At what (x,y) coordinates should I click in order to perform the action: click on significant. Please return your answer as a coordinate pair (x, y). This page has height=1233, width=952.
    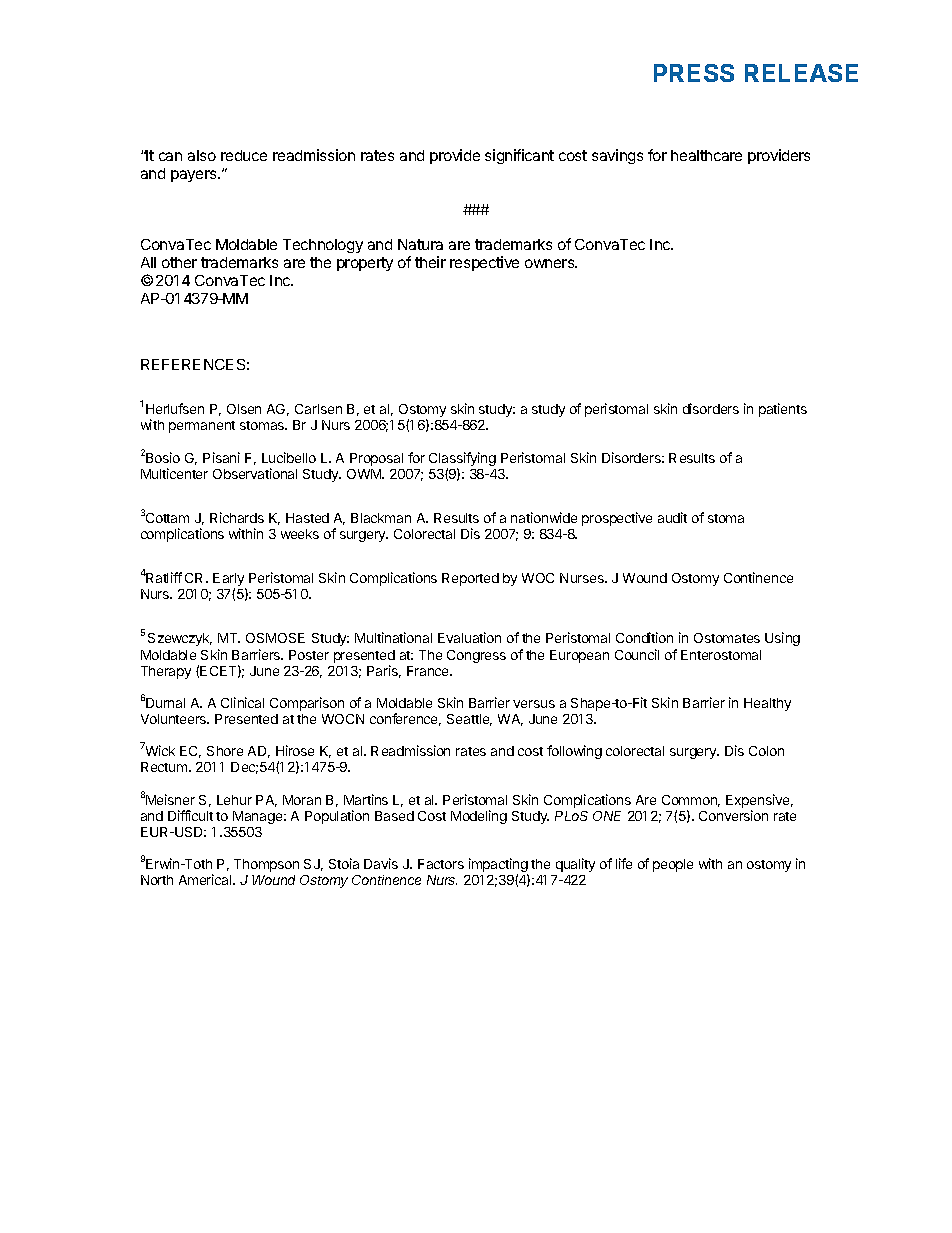
    Looking at the image, I should click on (519, 156).
